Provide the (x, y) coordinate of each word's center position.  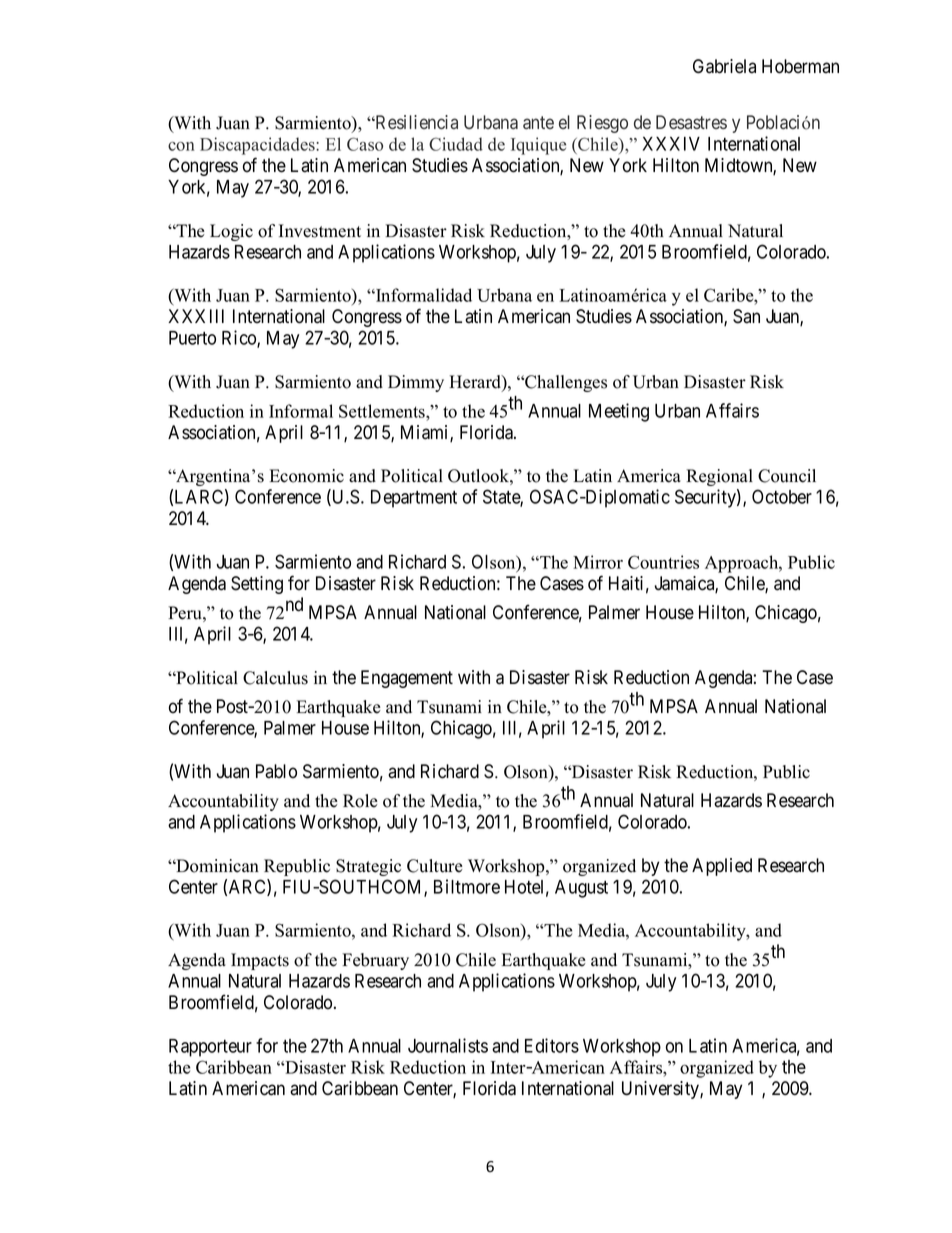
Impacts (260, 961)
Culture (435, 866)
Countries (663, 562)
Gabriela (724, 66)
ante (538, 122)
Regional (719, 477)
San (746, 316)
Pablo (276, 771)
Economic (307, 476)
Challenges (565, 383)
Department (414, 499)
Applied (722, 867)
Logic (231, 232)
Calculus (275, 678)
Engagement (407, 679)
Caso (365, 144)
